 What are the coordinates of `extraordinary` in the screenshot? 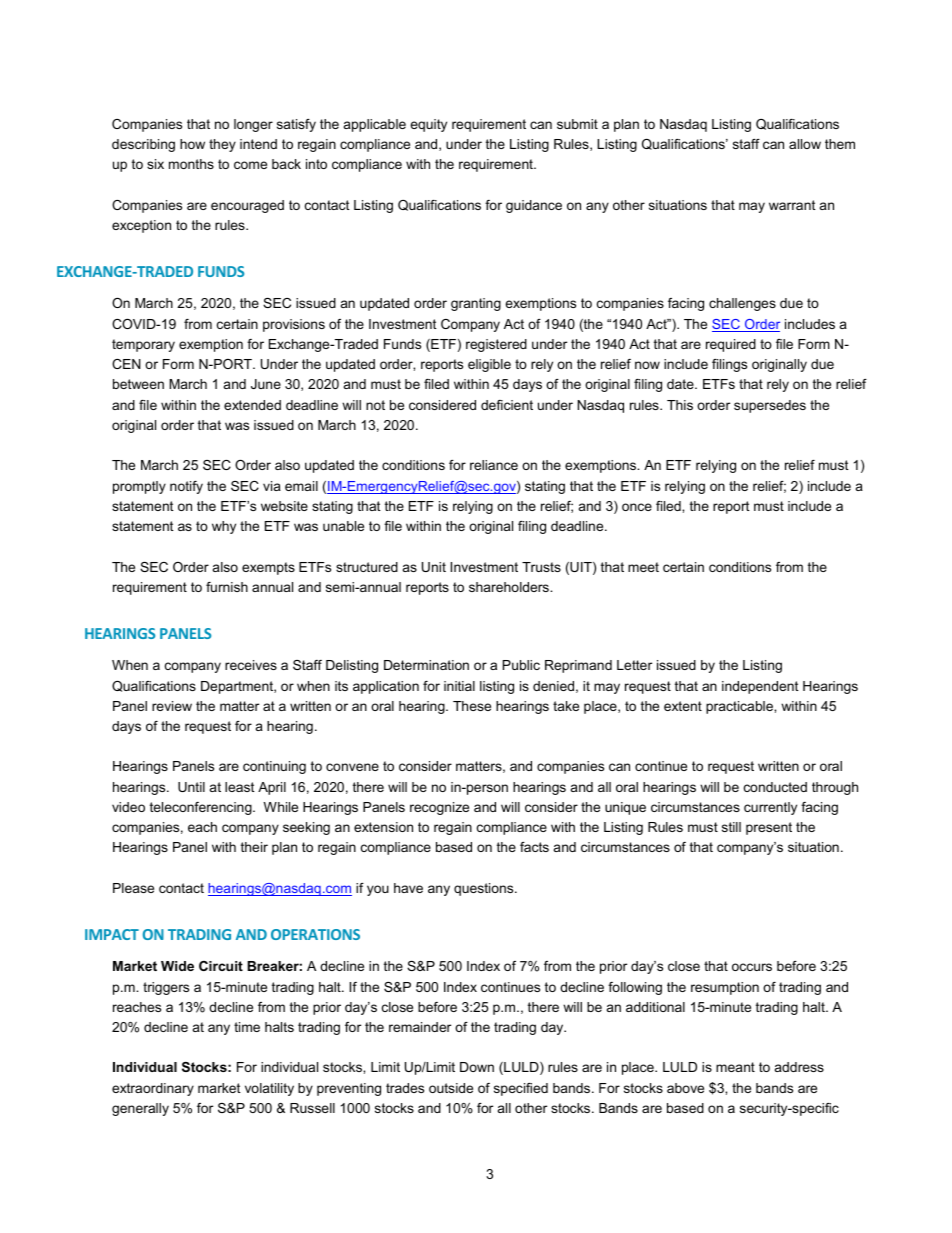 It's located at (153, 1089).
